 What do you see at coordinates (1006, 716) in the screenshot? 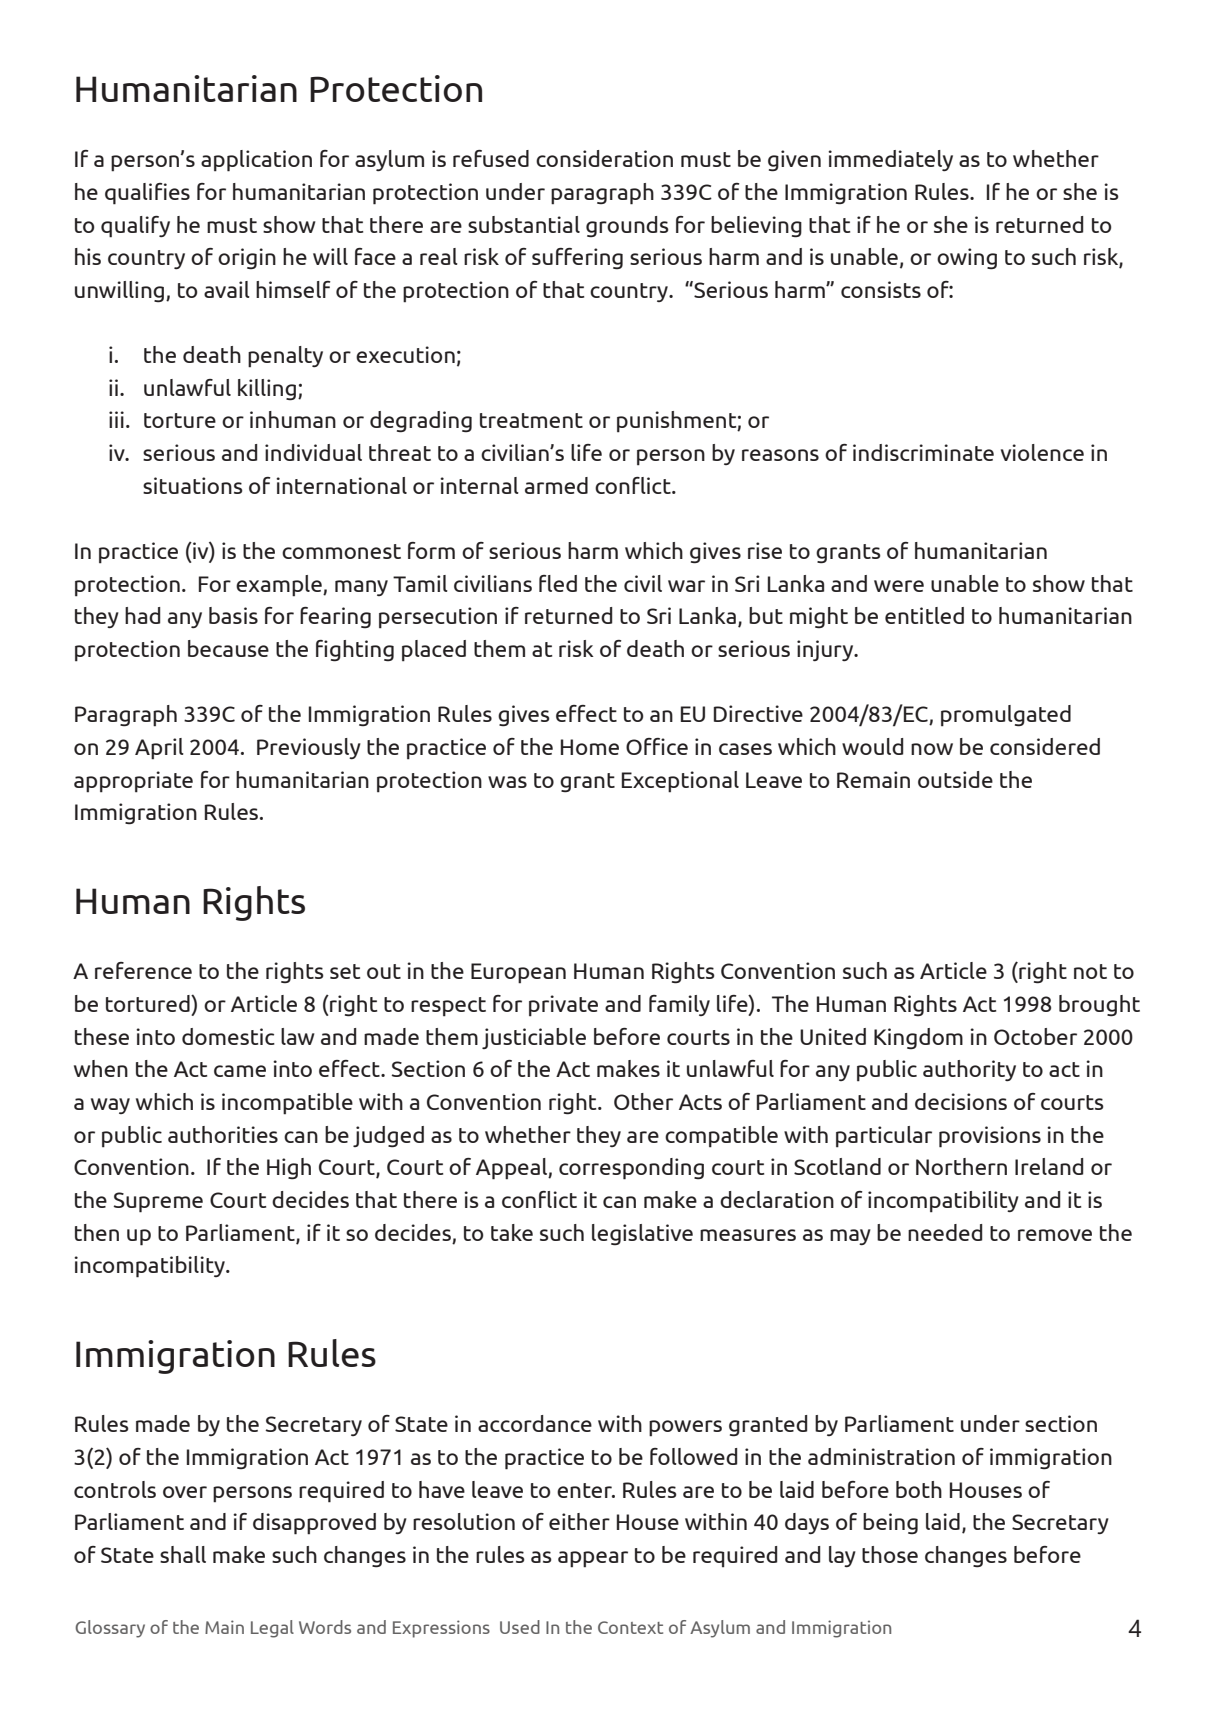
I see `promulgated` at bounding box center [1006, 716].
